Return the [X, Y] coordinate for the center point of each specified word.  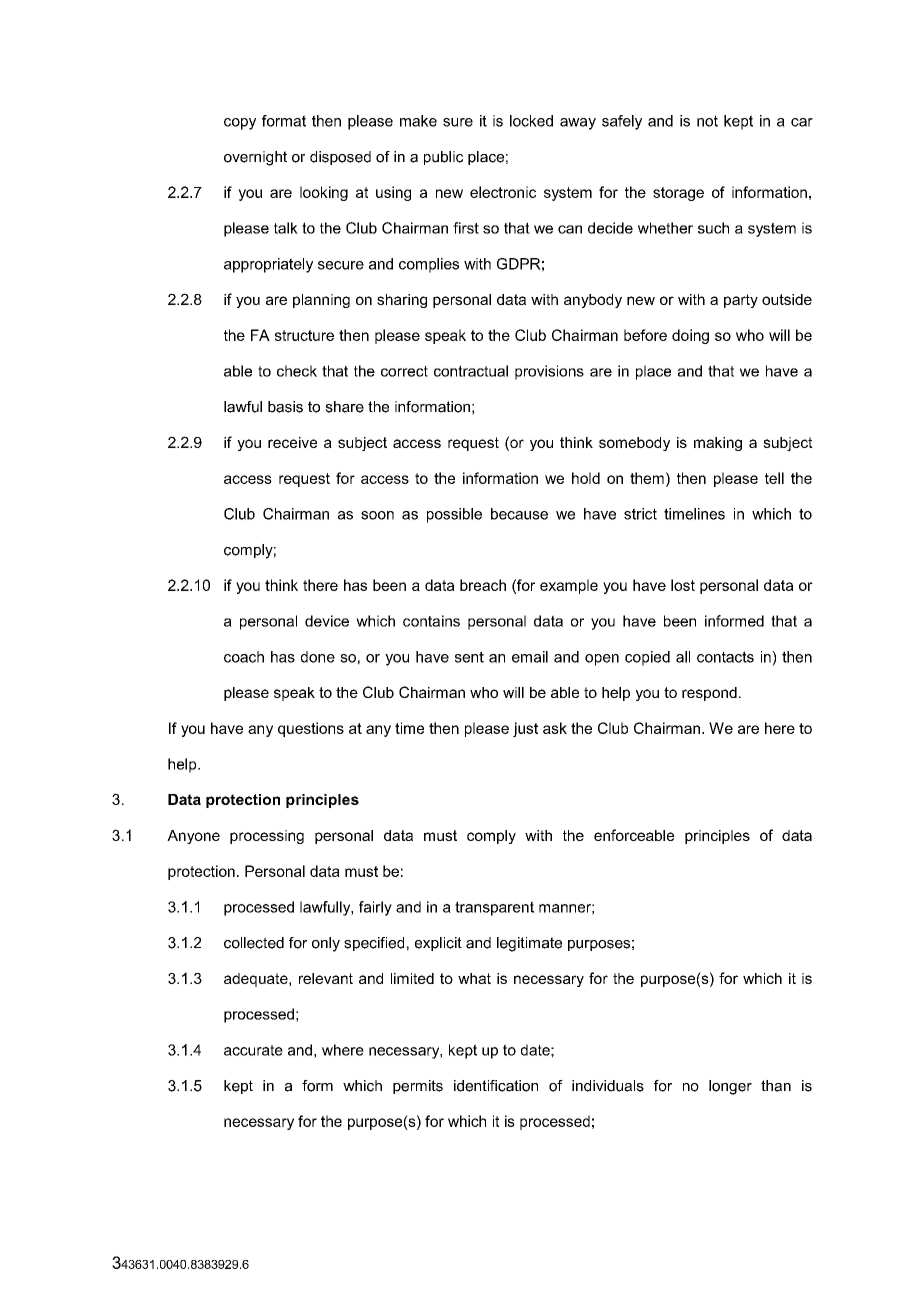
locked [531, 121]
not [707, 121]
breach [483, 585]
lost [683, 585]
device [327, 621]
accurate [253, 1050]
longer [730, 1087]
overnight [255, 158]
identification [496, 1086]
